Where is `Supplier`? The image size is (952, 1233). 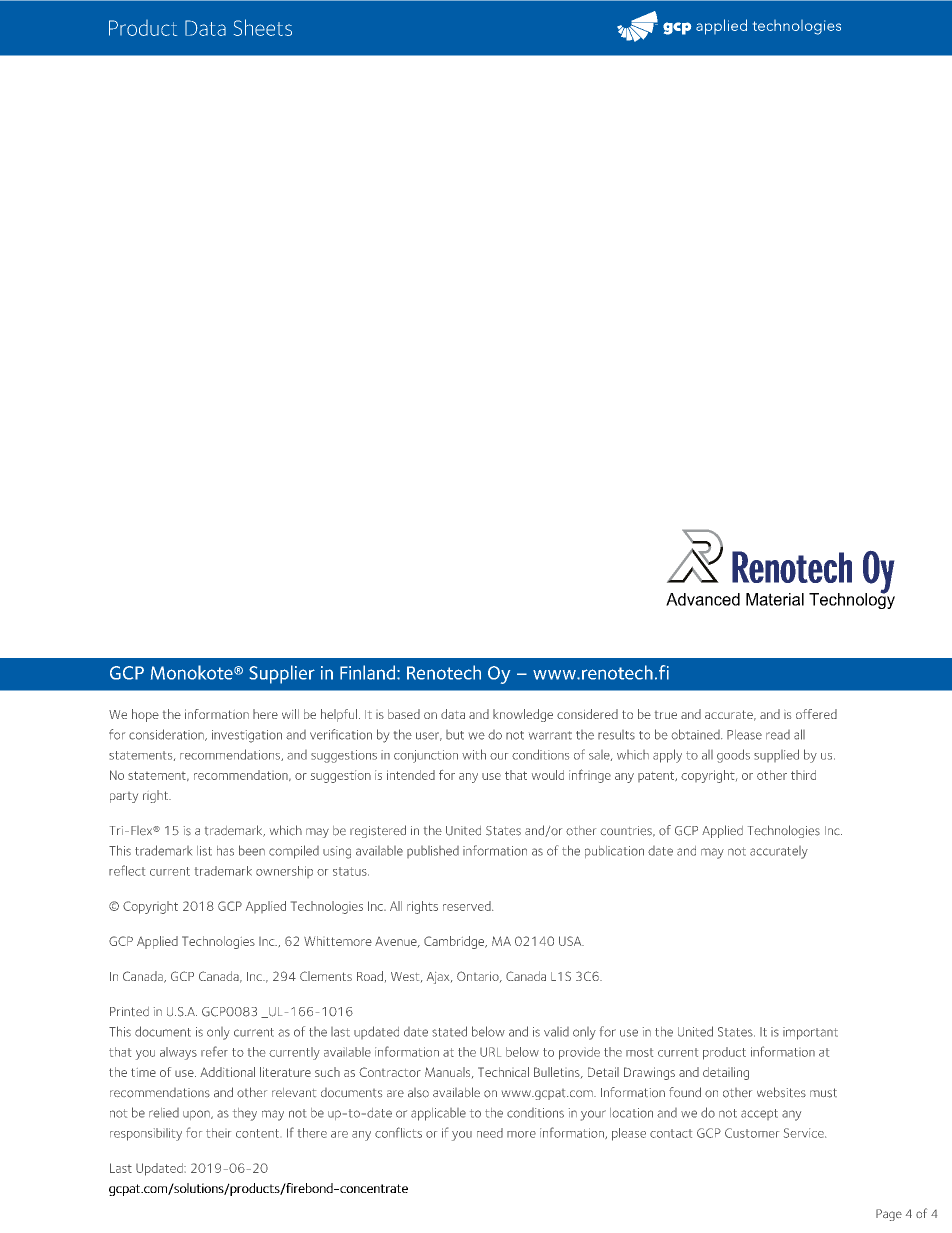
Supplier is located at coordinates (282, 674).
